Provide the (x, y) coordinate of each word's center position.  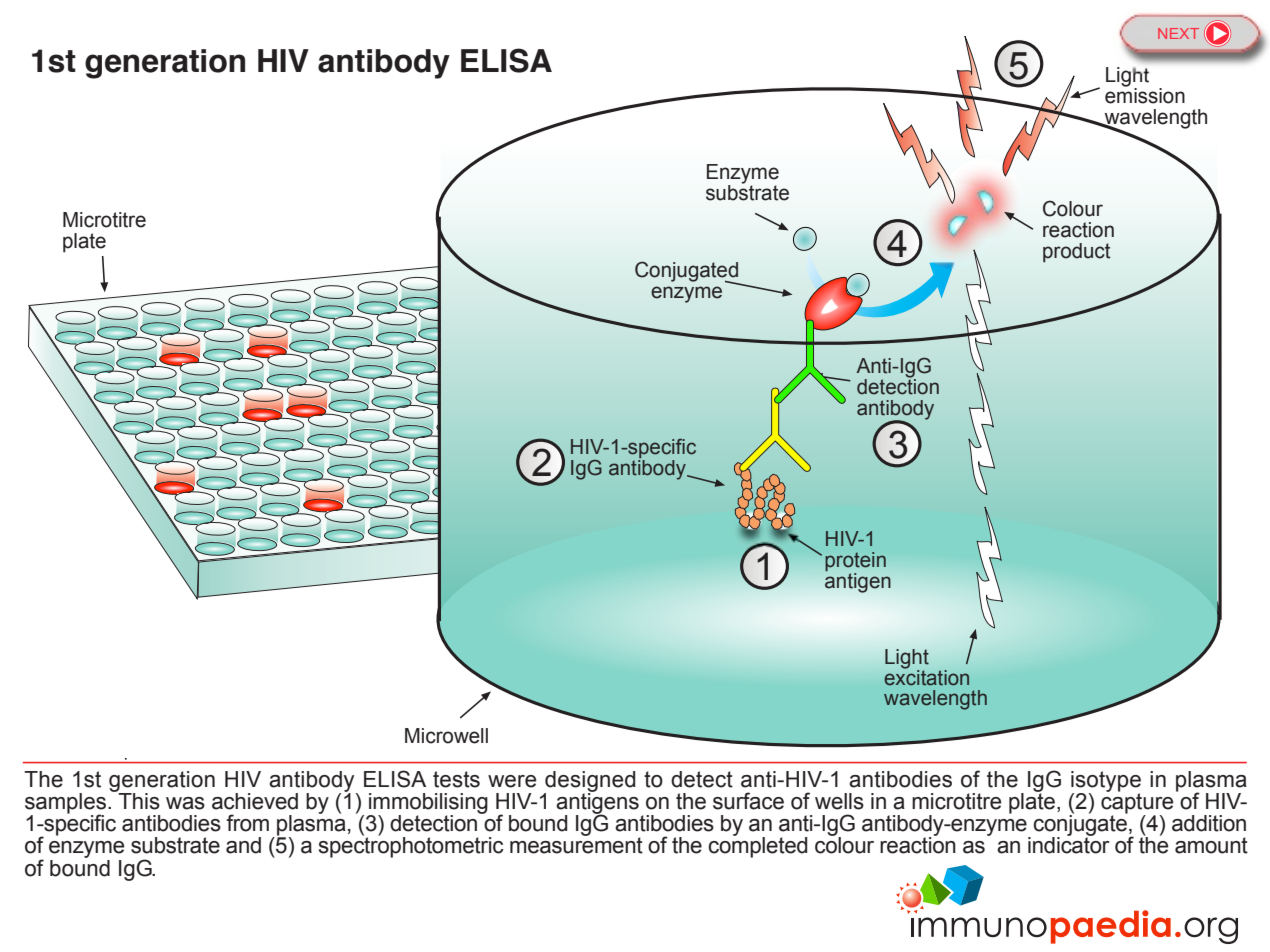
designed (589, 782)
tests (456, 779)
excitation (927, 676)
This (138, 800)
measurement (576, 844)
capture (1137, 803)
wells (839, 801)
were (512, 781)
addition (1209, 823)
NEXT (1178, 33)
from (247, 823)
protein (855, 561)
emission (1145, 94)
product (1076, 253)
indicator (1069, 844)
